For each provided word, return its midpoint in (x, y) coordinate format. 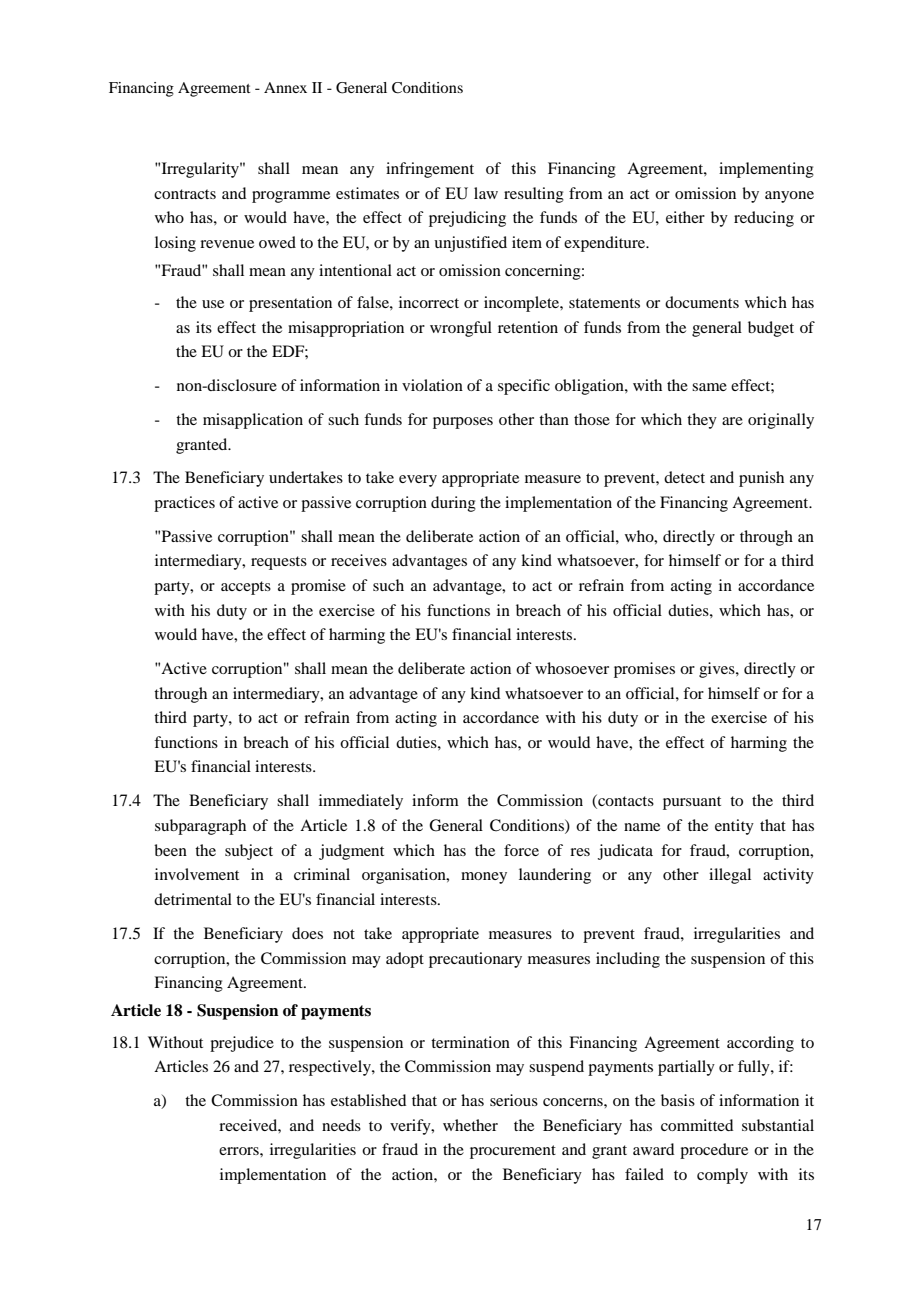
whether (470, 1125)
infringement (430, 170)
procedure (714, 1151)
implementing (766, 170)
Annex (285, 87)
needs (341, 1125)
